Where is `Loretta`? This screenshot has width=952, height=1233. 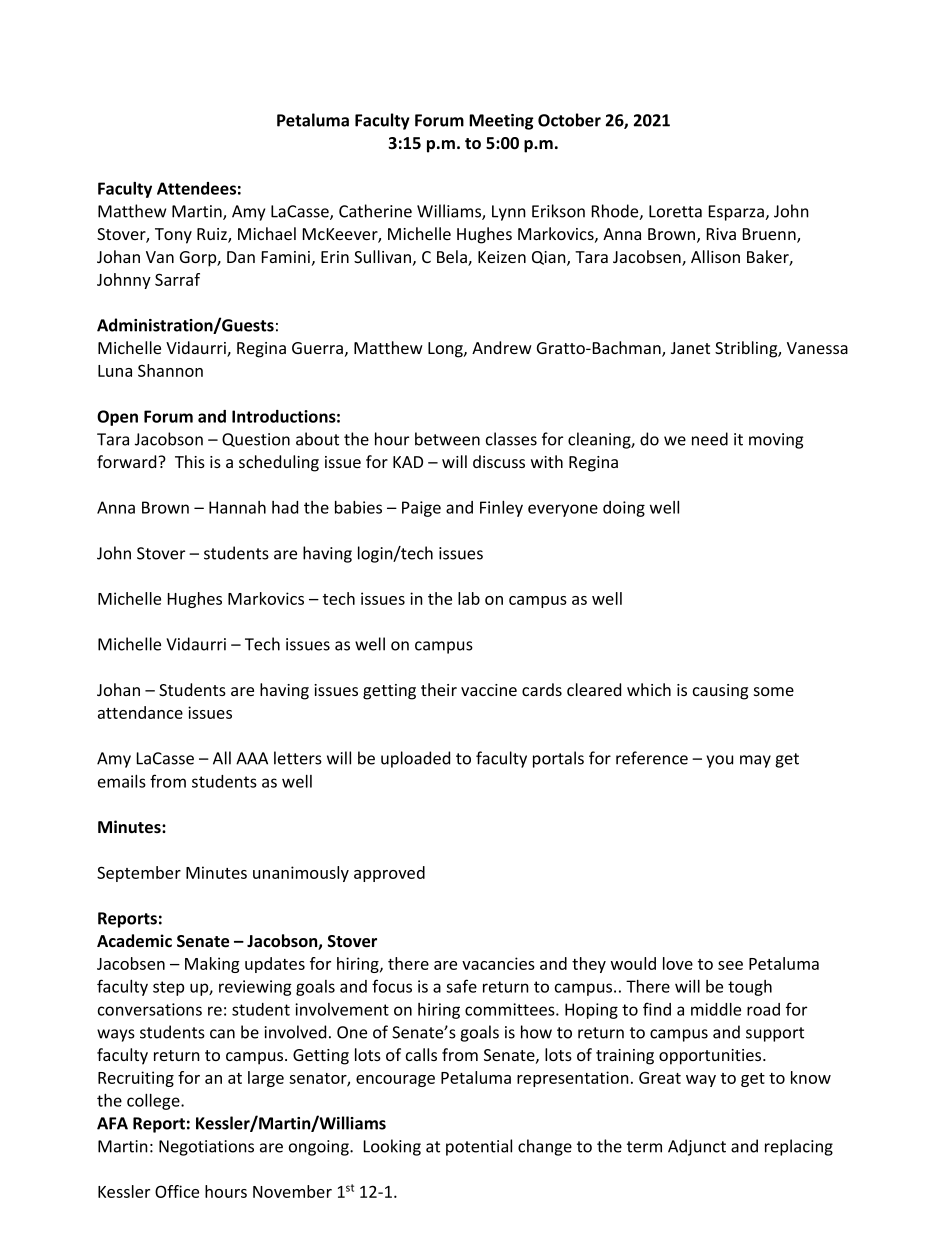
Loretta is located at coordinates (675, 211).
